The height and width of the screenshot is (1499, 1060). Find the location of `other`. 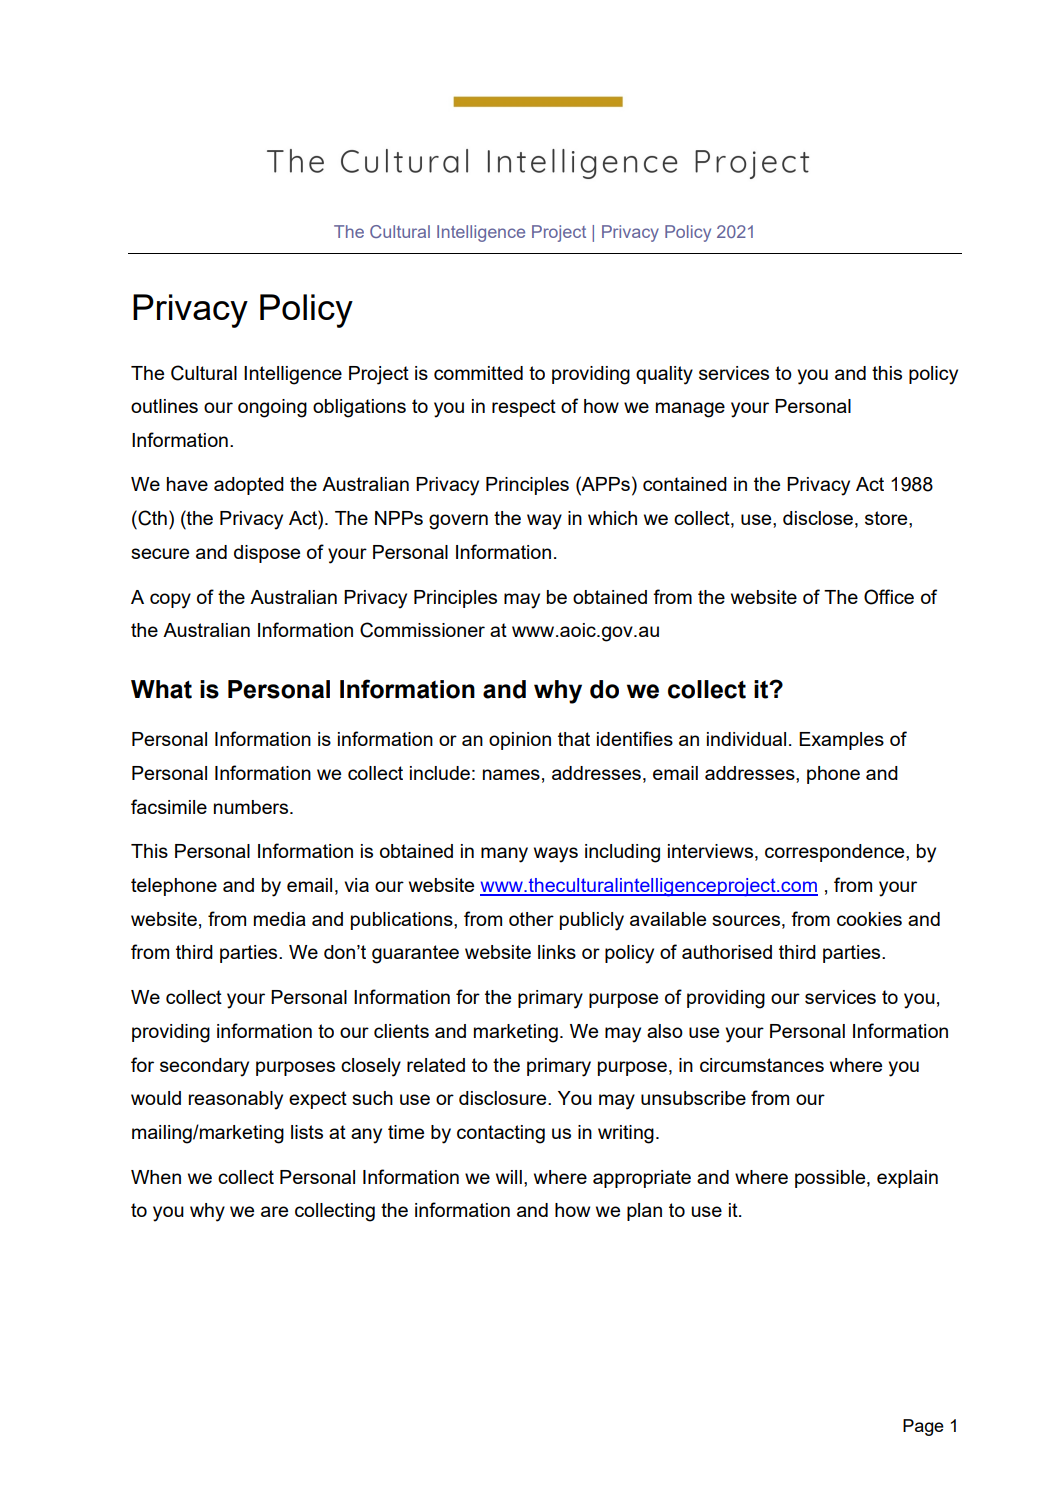

other is located at coordinates (531, 919).
